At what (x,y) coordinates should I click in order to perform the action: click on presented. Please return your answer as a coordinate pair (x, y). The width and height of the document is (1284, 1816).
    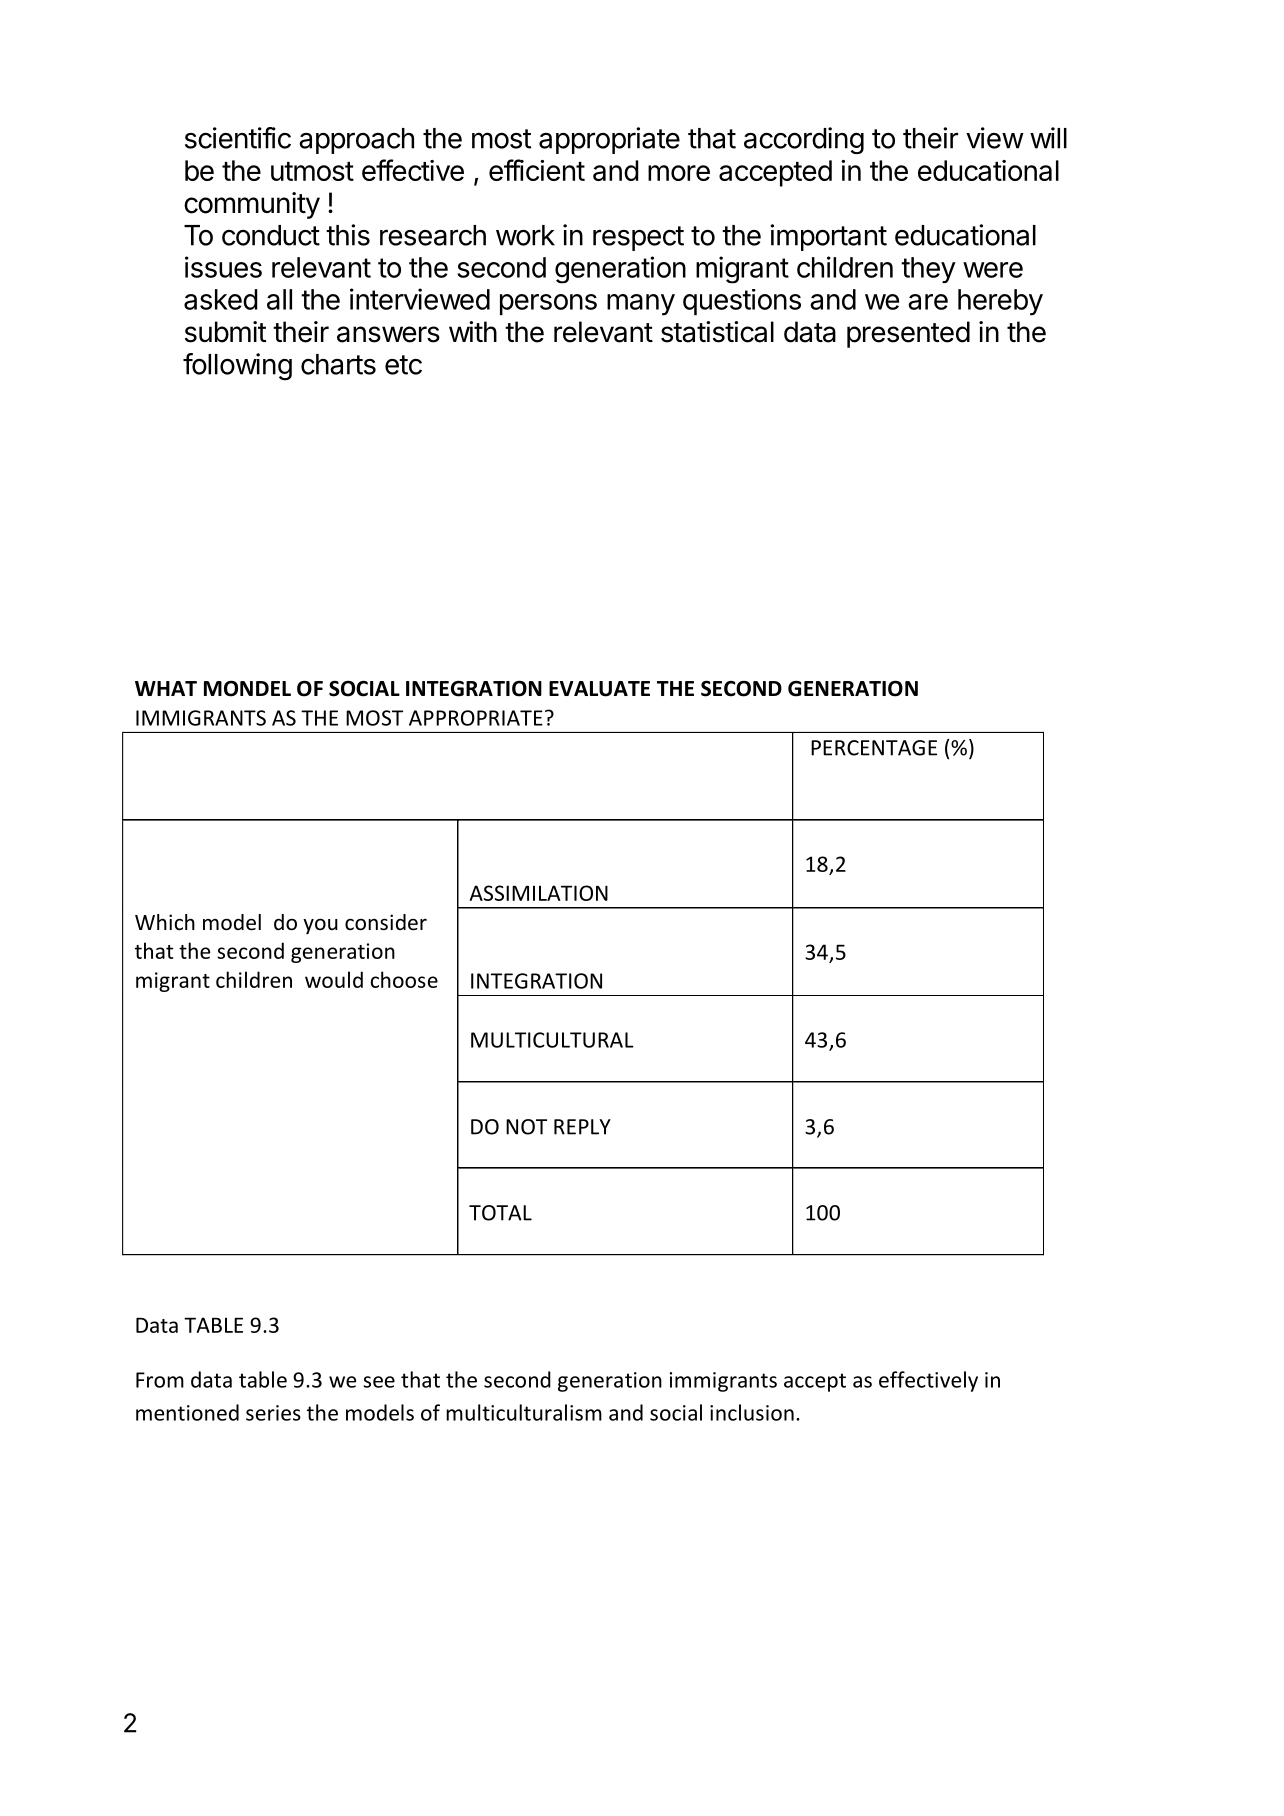
    Looking at the image, I should click on (908, 334).
